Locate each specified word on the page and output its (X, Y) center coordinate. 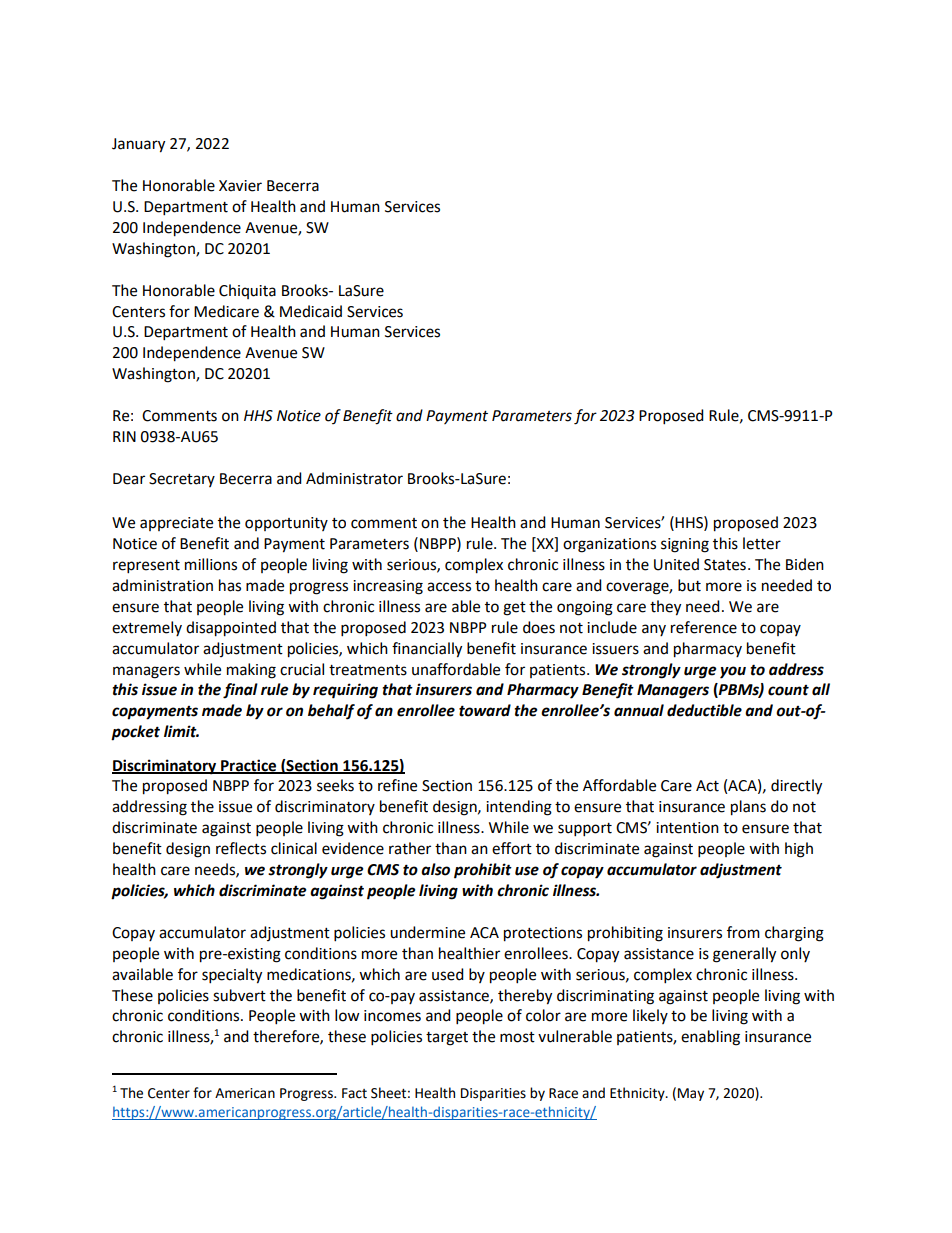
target (447, 1039)
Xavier (240, 186)
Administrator (354, 478)
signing (685, 545)
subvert (239, 995)
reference (704, 627)
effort (512, 848)
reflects (241, 848)
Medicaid (311, 311)
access (449, 587)
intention (687, 828)
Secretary (182, 480)
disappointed (231, 629)
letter (762, 543)
